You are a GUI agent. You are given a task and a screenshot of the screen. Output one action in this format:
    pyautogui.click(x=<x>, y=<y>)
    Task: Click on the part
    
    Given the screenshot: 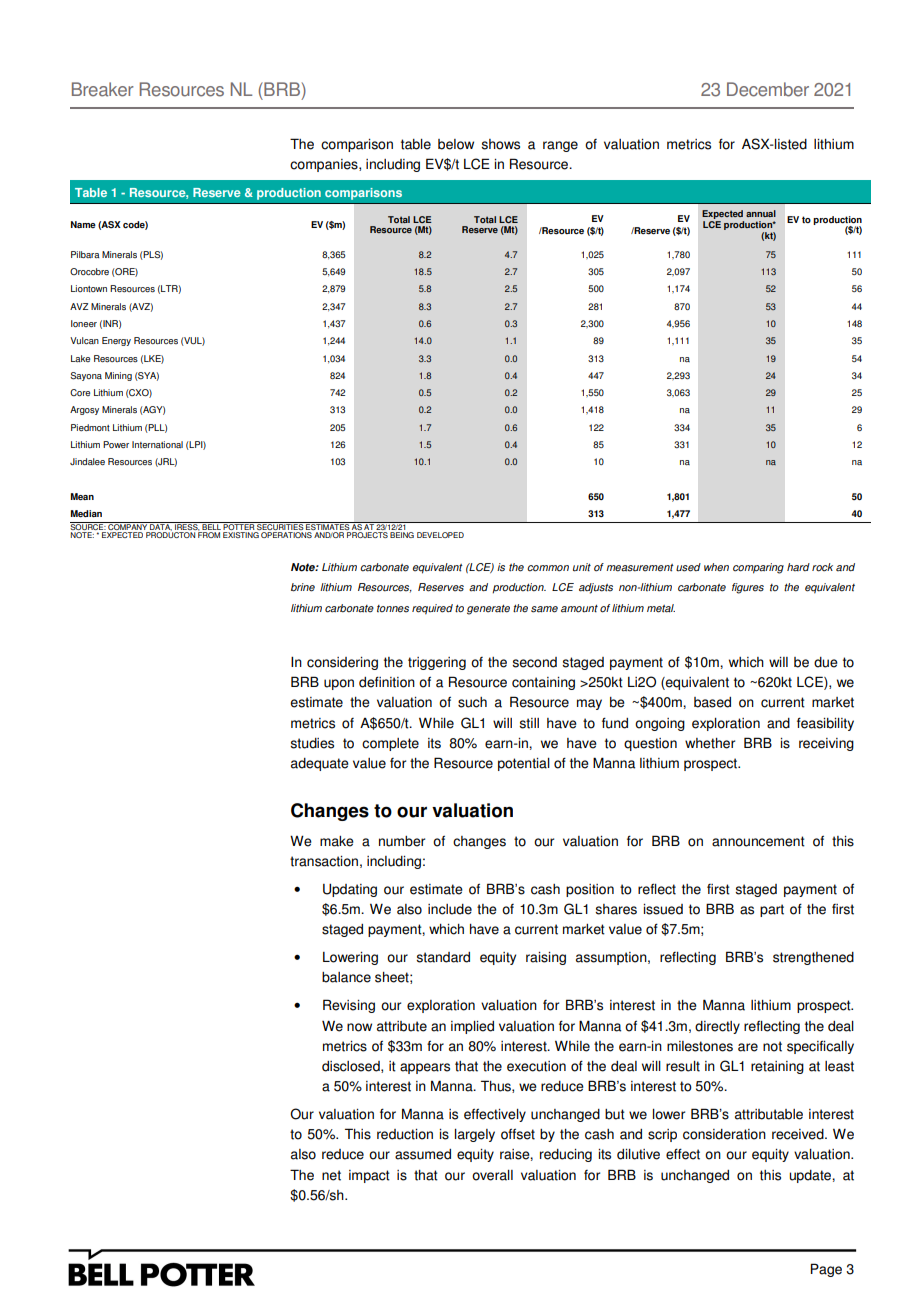 What is the action you would take?
    pyautogui.click(x=772, y=910)
